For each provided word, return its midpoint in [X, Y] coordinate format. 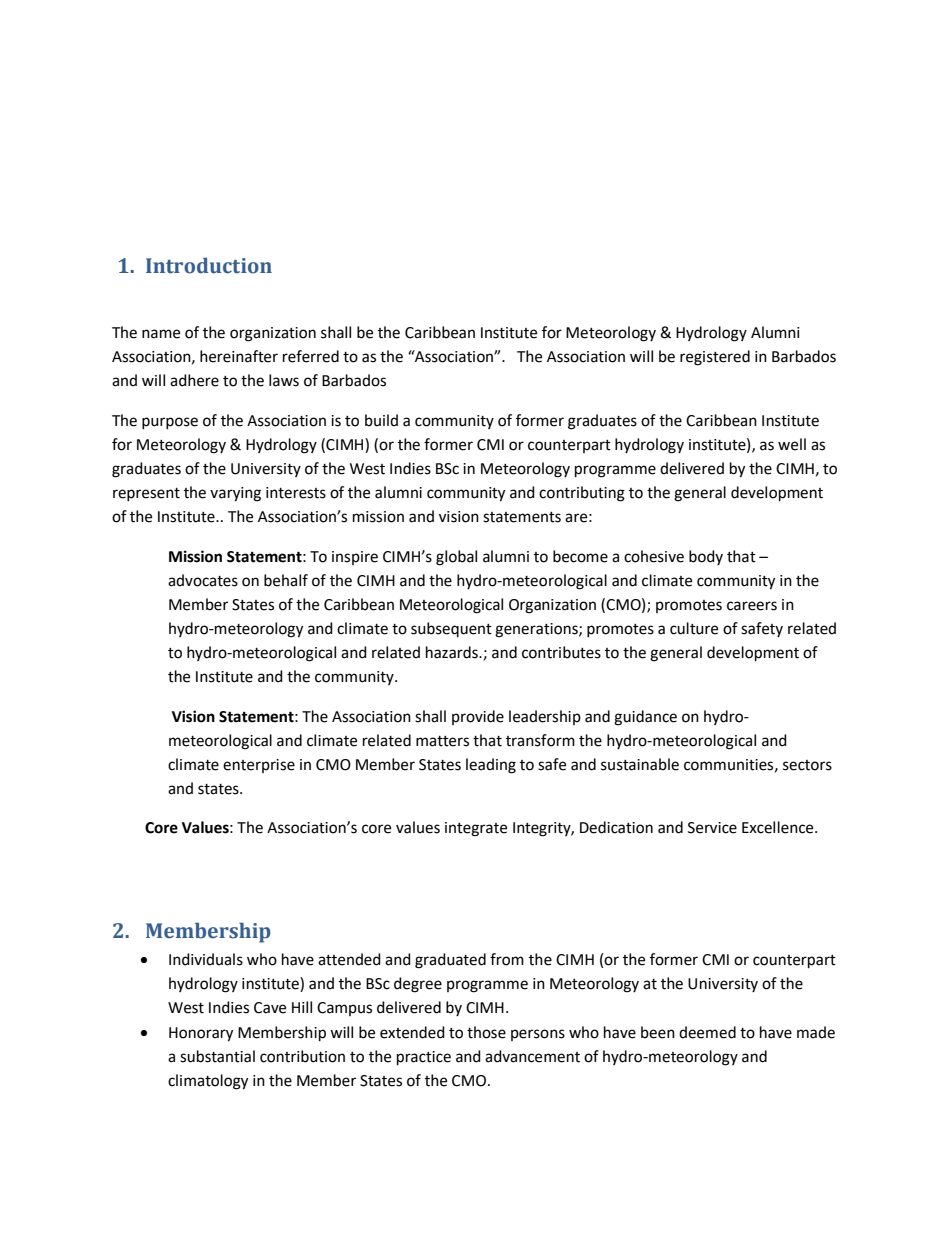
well [792, 444]
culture [694, 628]
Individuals [206, 959]
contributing [582, 494]
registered [715, 358]
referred [311, 356]
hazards [453, 652]
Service [712, 828]
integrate [476, 829]
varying [235, 494]
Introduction [209, 266]
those [486, 1032]
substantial [217, 1056]
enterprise [259, 766]
